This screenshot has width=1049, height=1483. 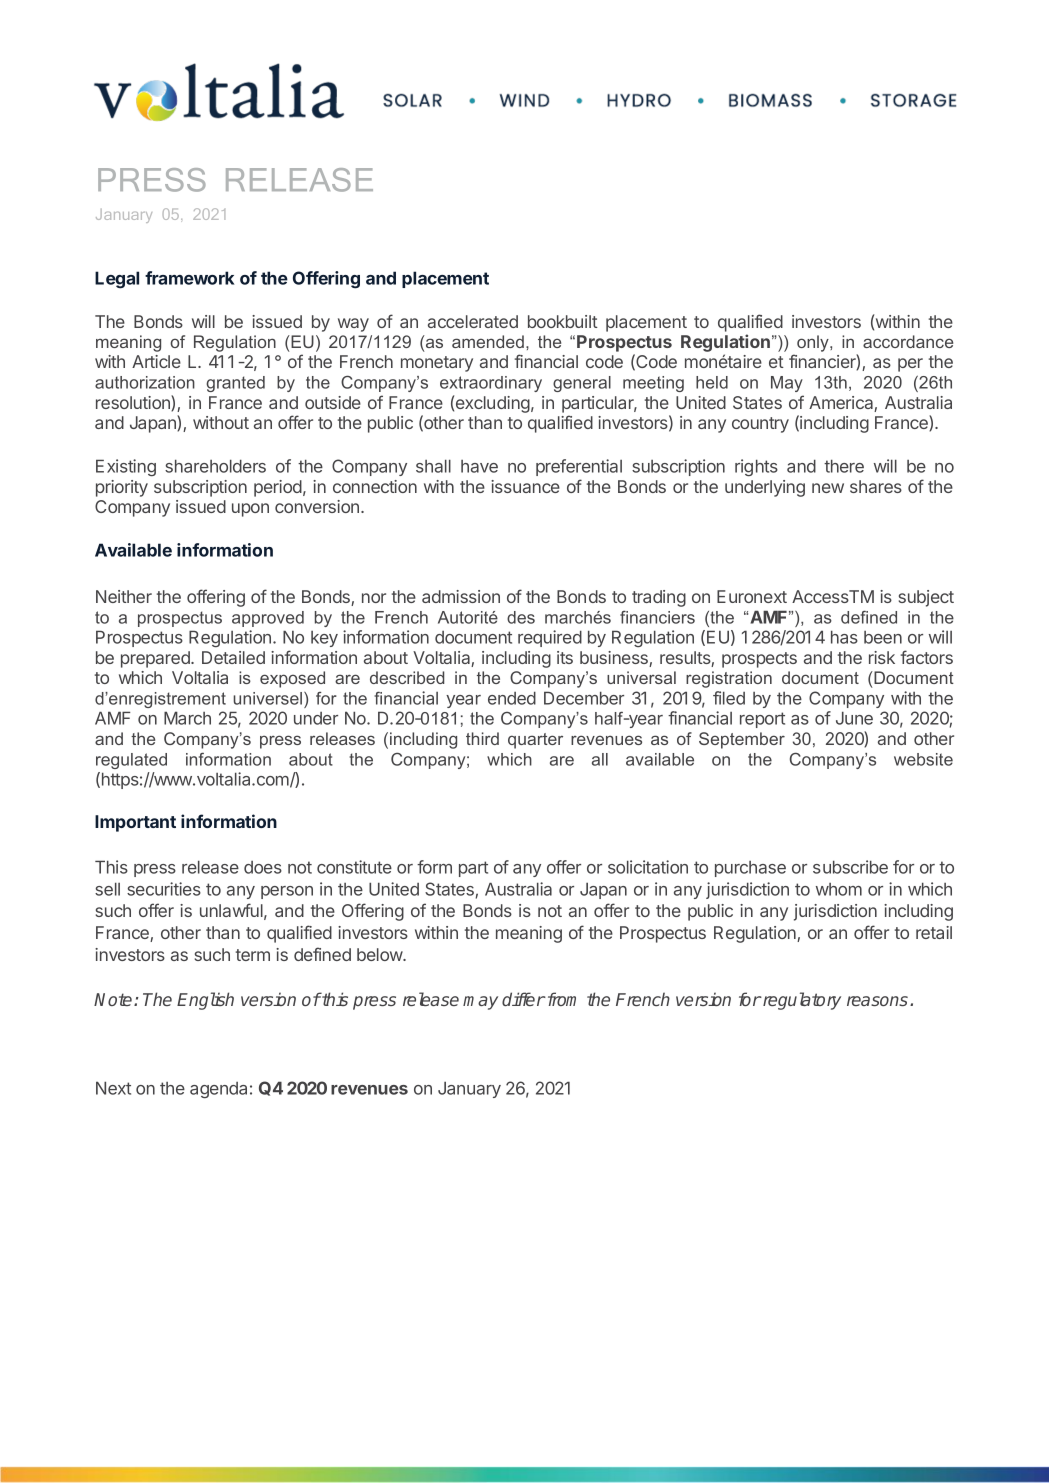 I want to click on December, so click(x=584, y=698).
